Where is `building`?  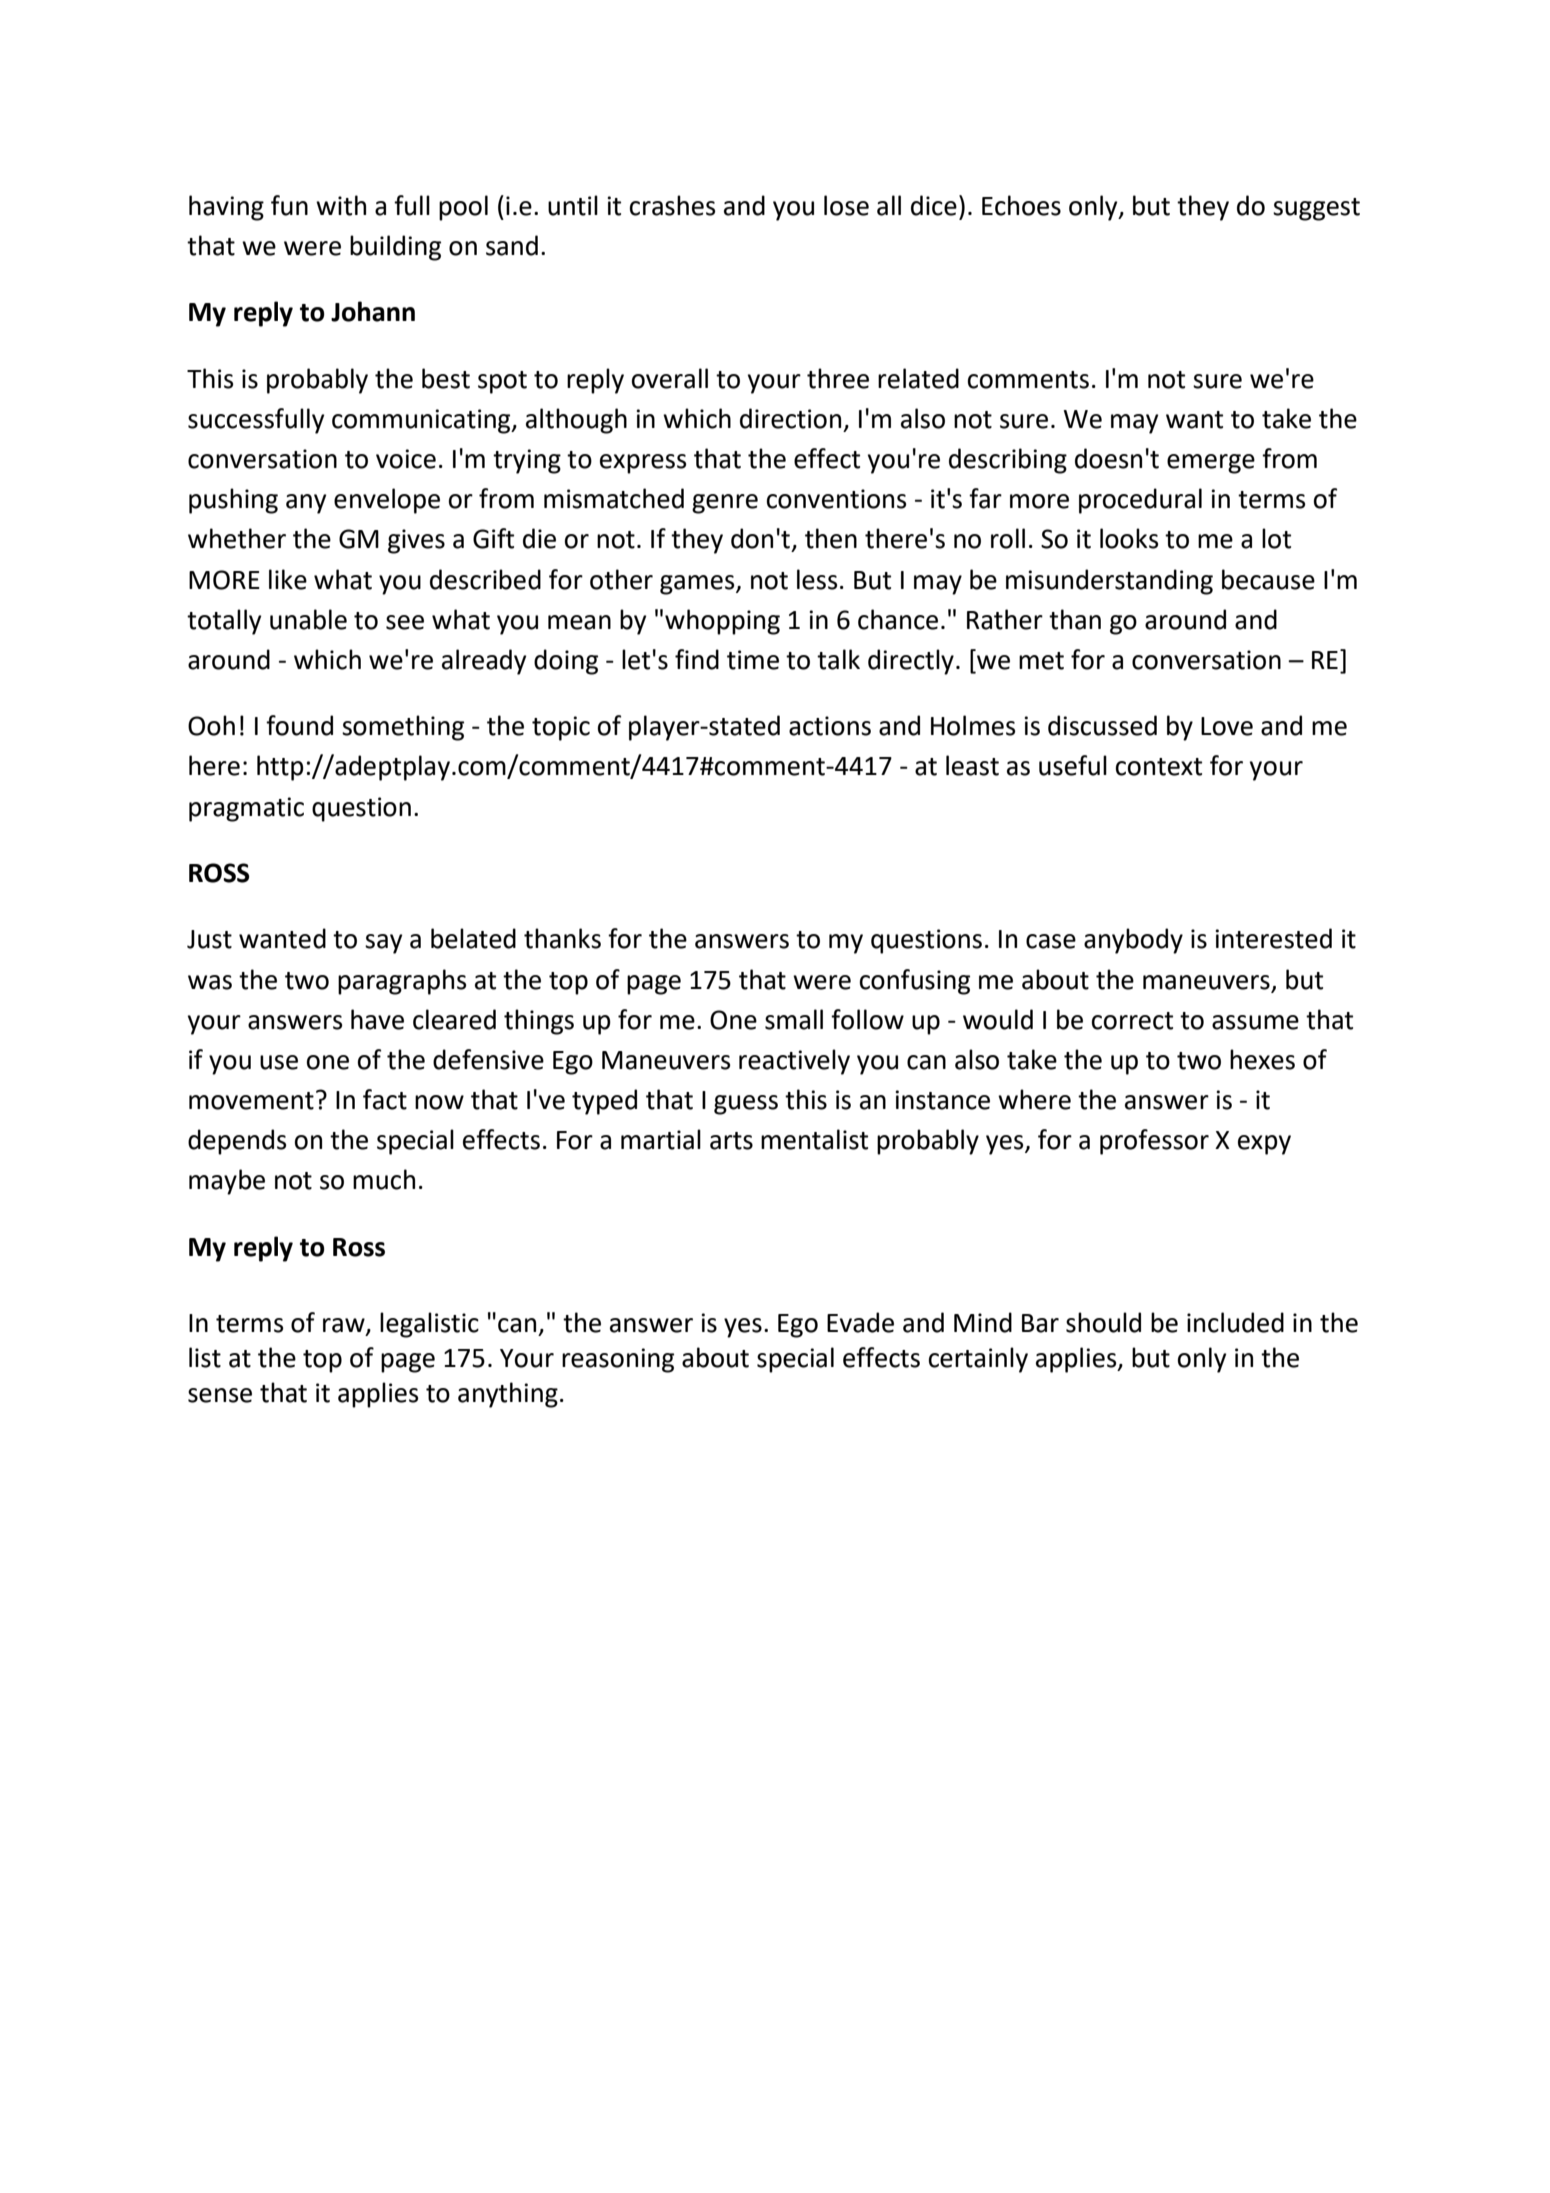
building is located at coordinates (395, 248).
